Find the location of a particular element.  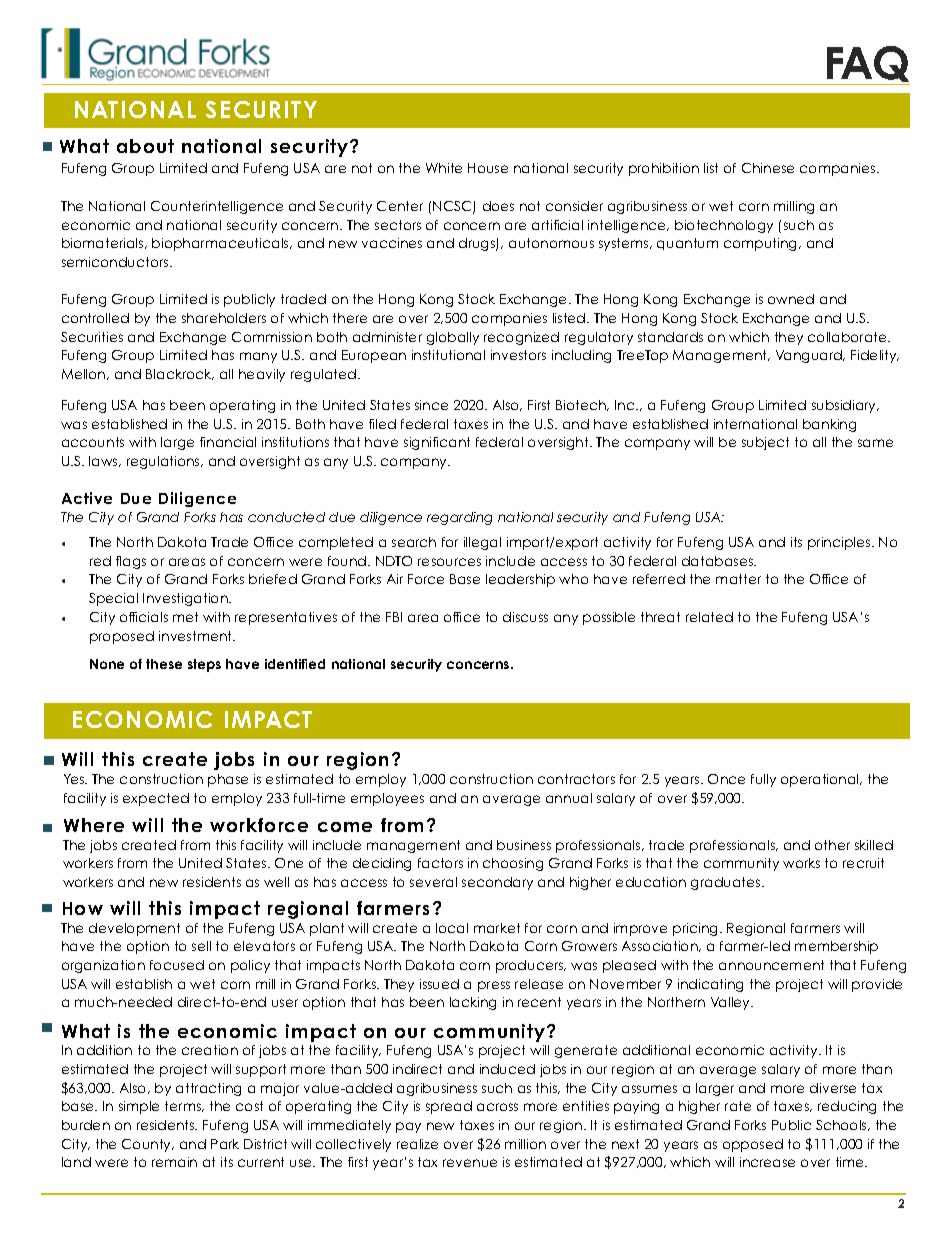

across is located at coordinates (497, 1107).
